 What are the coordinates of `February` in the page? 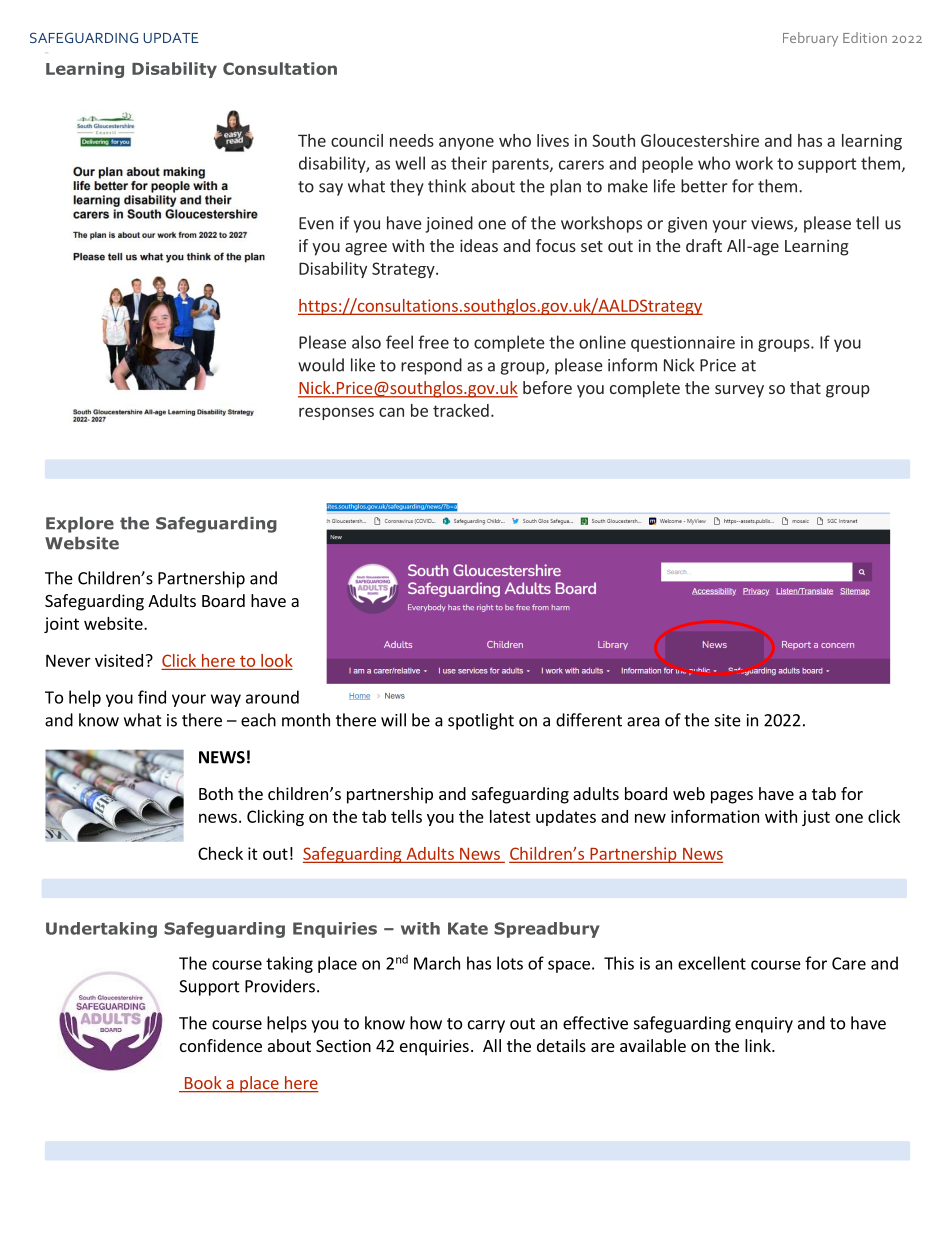 It's located at (810, 39).
